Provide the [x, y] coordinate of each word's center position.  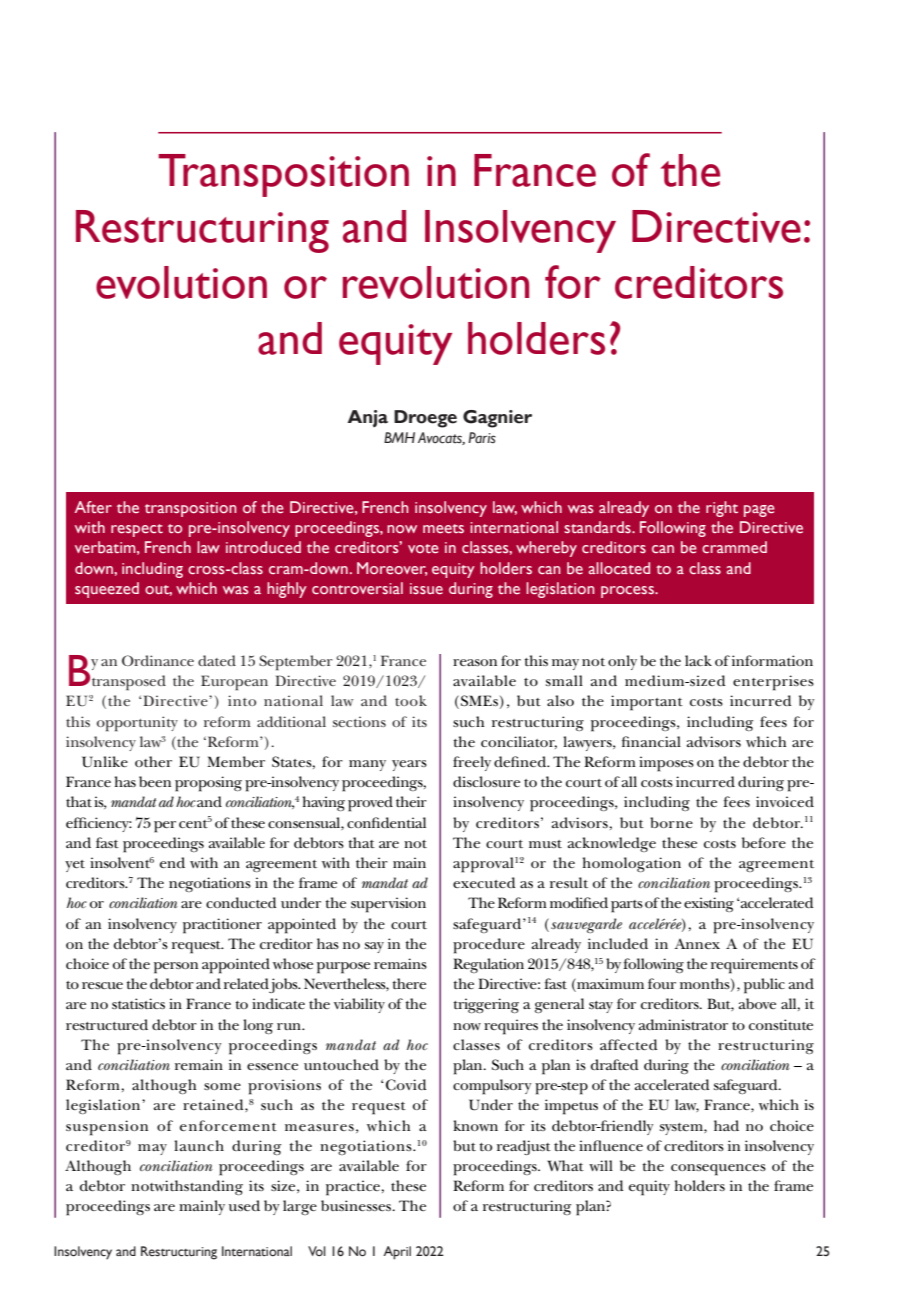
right [722, 509]
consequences [718, 1170]
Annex [697, 943]
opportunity [137, 724]
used [244, 1205]
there [409, 983]
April [397, 1253]
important [647, 703]
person [176, 968]
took [411, 700]
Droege [425, 419]
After [93, 507]
